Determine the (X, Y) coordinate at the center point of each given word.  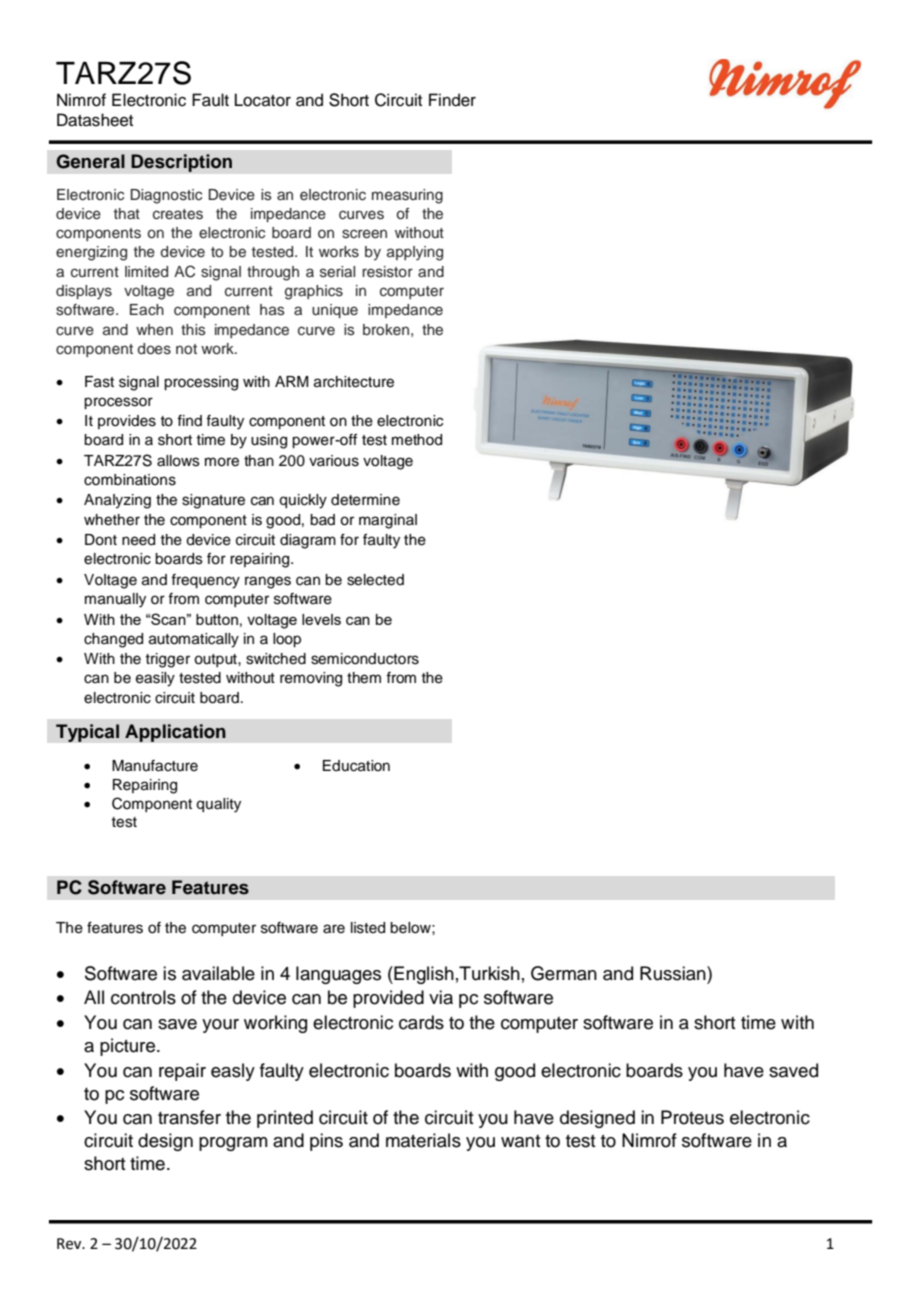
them (364, 678)
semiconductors (365, 659)
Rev (70, 1244)
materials (423, 1140)
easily (155, 679)
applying (415, 253)
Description (181, 163)
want (521, 1141)
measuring (407, 196)
